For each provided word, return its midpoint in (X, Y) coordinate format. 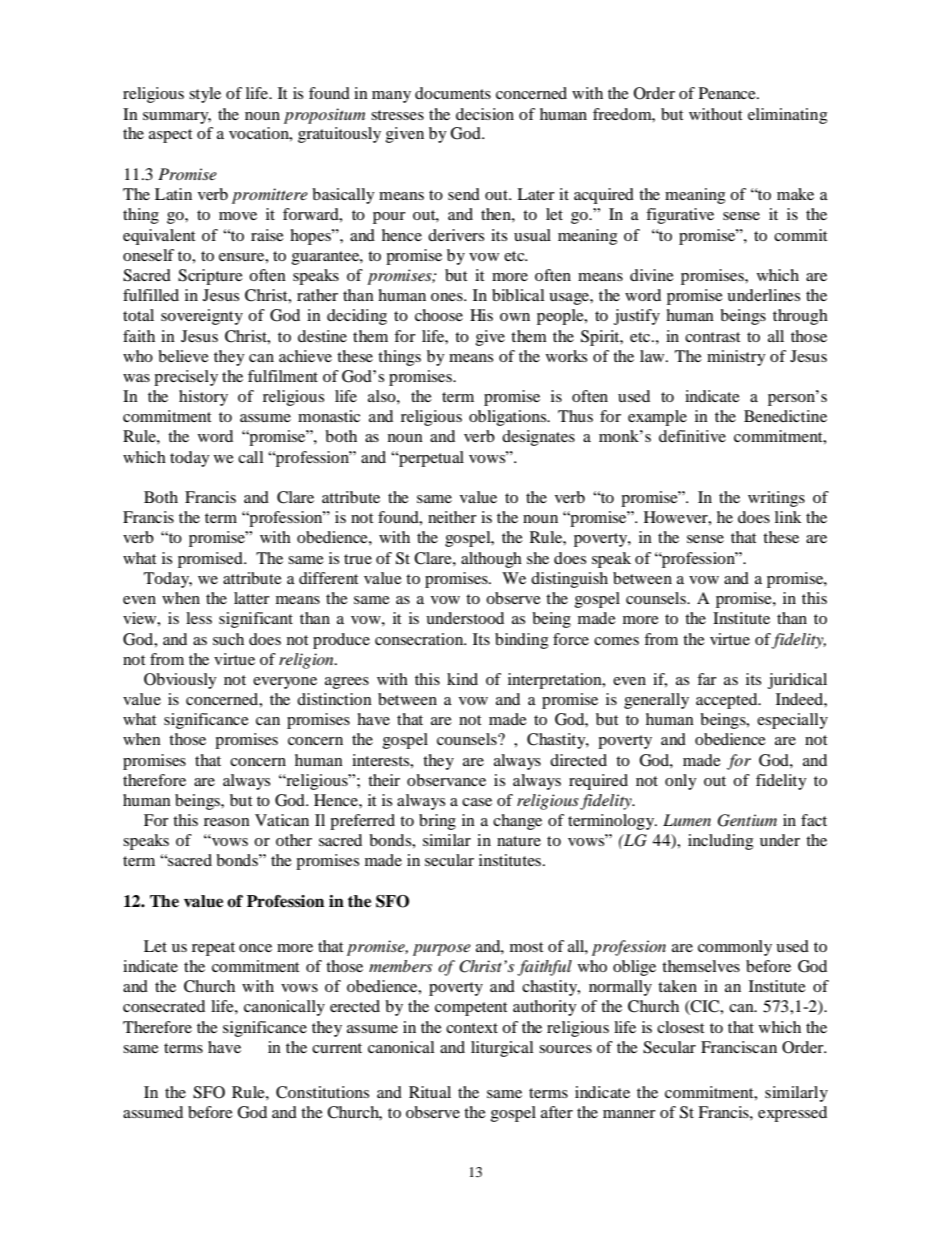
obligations (509, 418)
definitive (692, 436)
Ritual (430, 1092)
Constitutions (322, 1092)
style (205, 95)
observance (446, 780)
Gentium (747, 820)
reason (227, 822)
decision (485, 114)
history (203, 398)
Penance (728, 93)
